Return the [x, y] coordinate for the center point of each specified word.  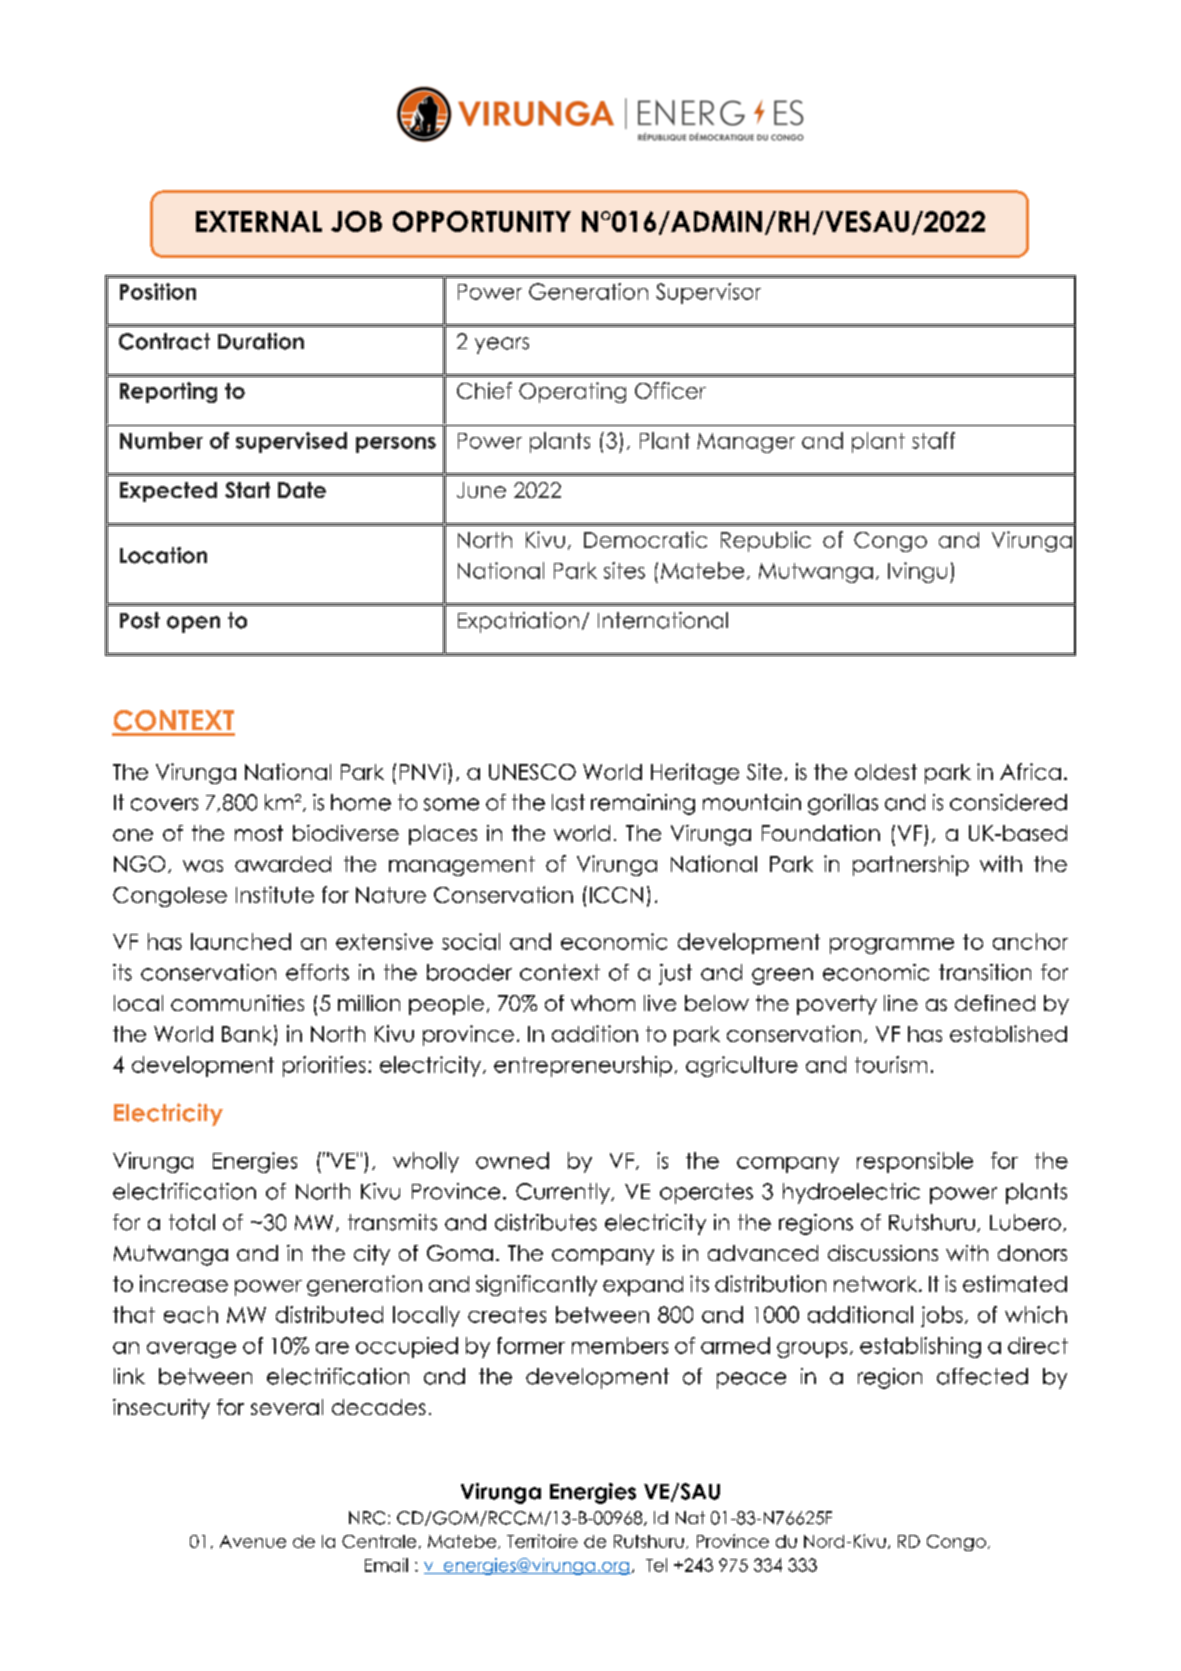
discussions [883, 1253]
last [568, 802]
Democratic [645, 539]
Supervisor [708, 293]
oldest [886, 772]
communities [237, 1003]
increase [184, 1283]
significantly [536, 1285]
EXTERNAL [259, 221]
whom [603, 1003]
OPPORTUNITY [482, 221]
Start [247, 490]
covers [164, 804]
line [901, 1003]
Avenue [253, 1541]
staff [933, 440]
